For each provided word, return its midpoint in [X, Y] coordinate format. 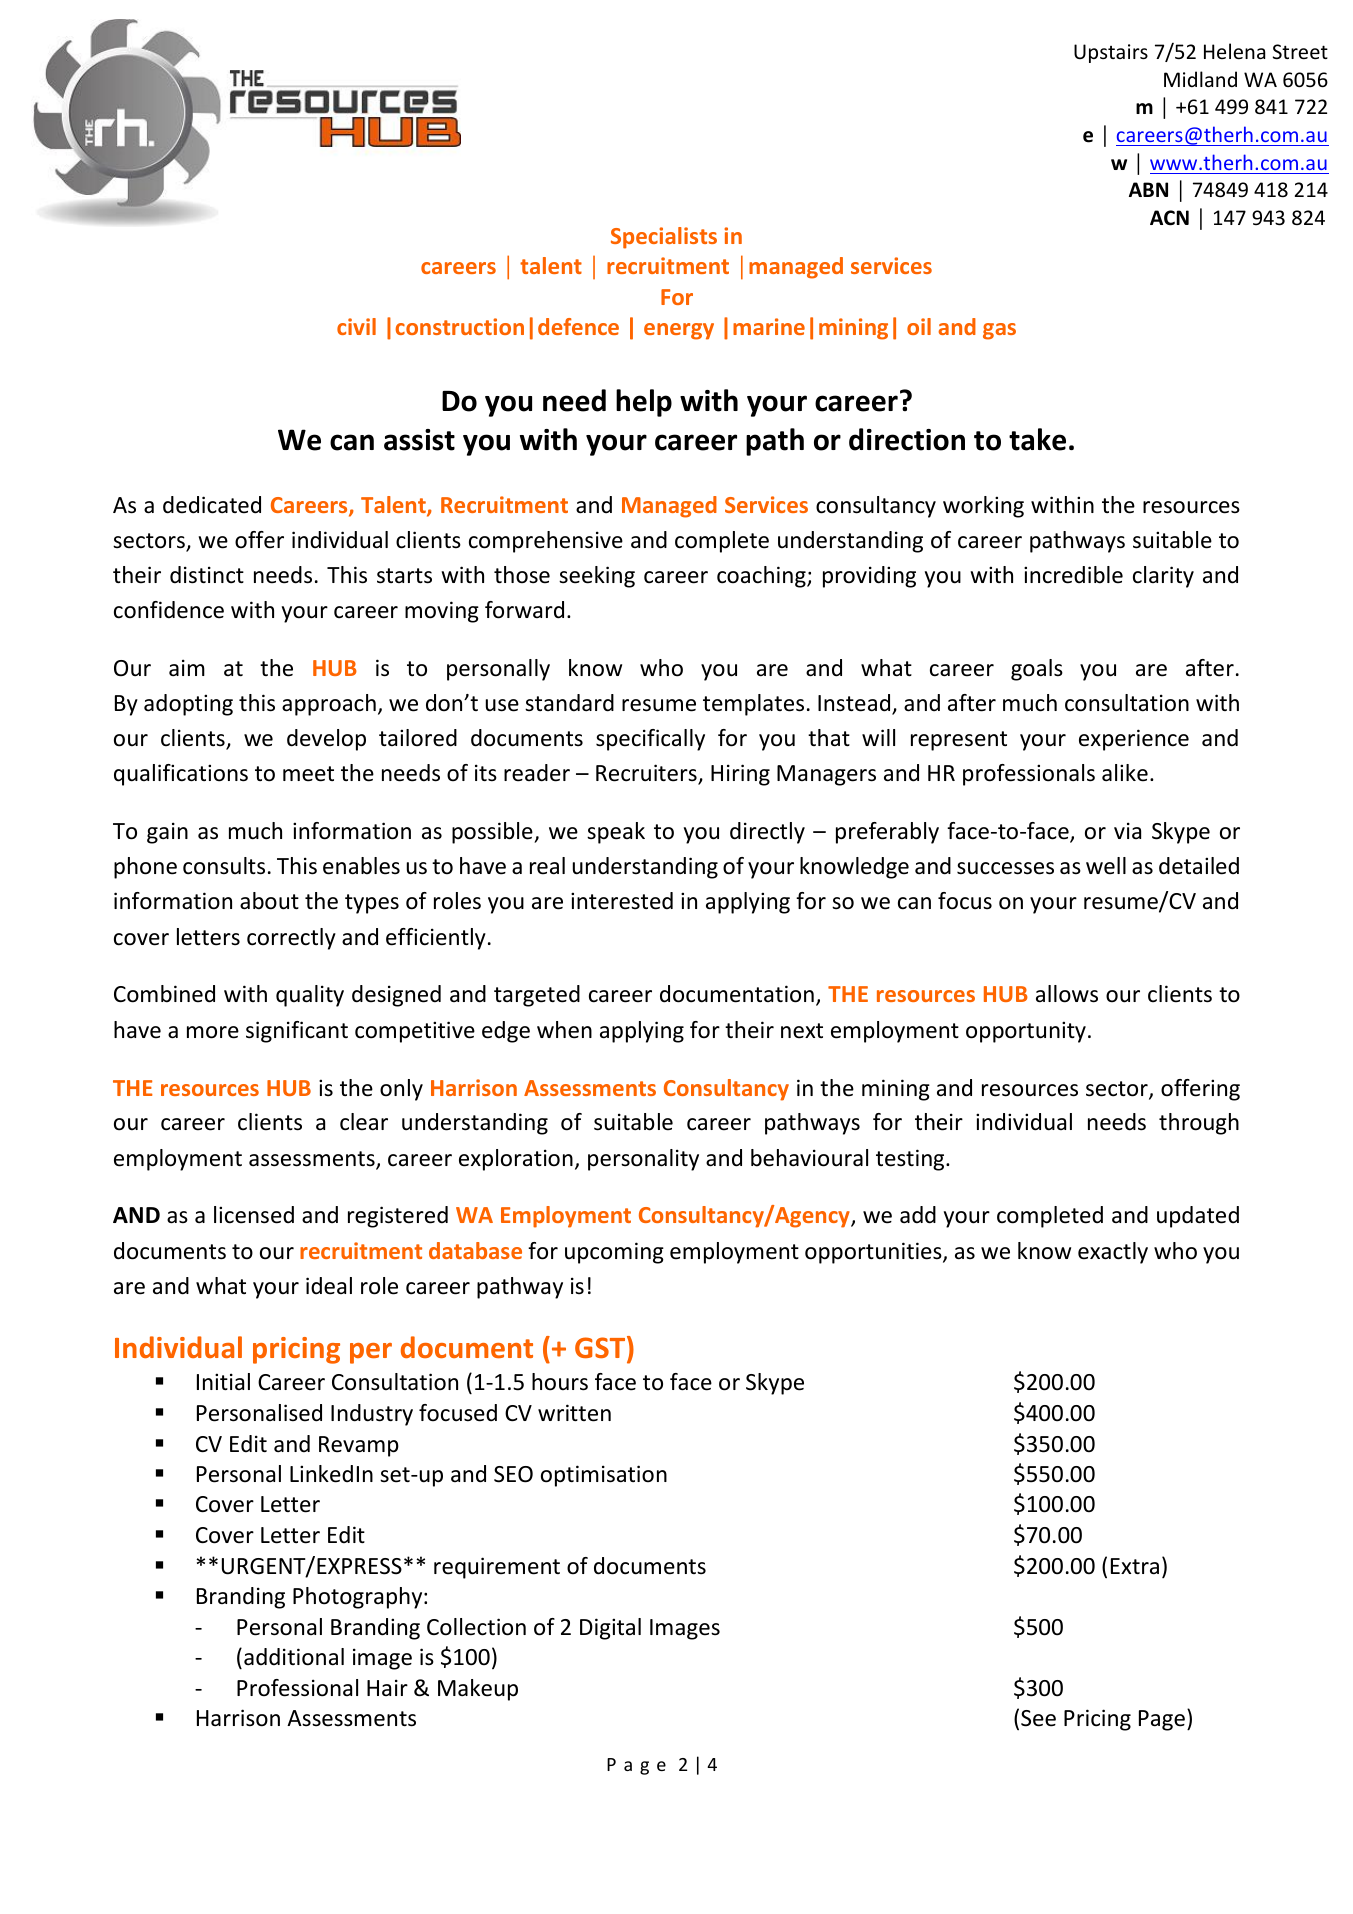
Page [1162, 1720]
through [1199, 1124]
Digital [610, 1629]
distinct [207, 575]
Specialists [664, 238]
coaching [762, 577]
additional [294, 1657]
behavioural [809, 1158]
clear [364, 1122]
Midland [1200, 79]
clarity [1163, 577]
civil [356, 326]
